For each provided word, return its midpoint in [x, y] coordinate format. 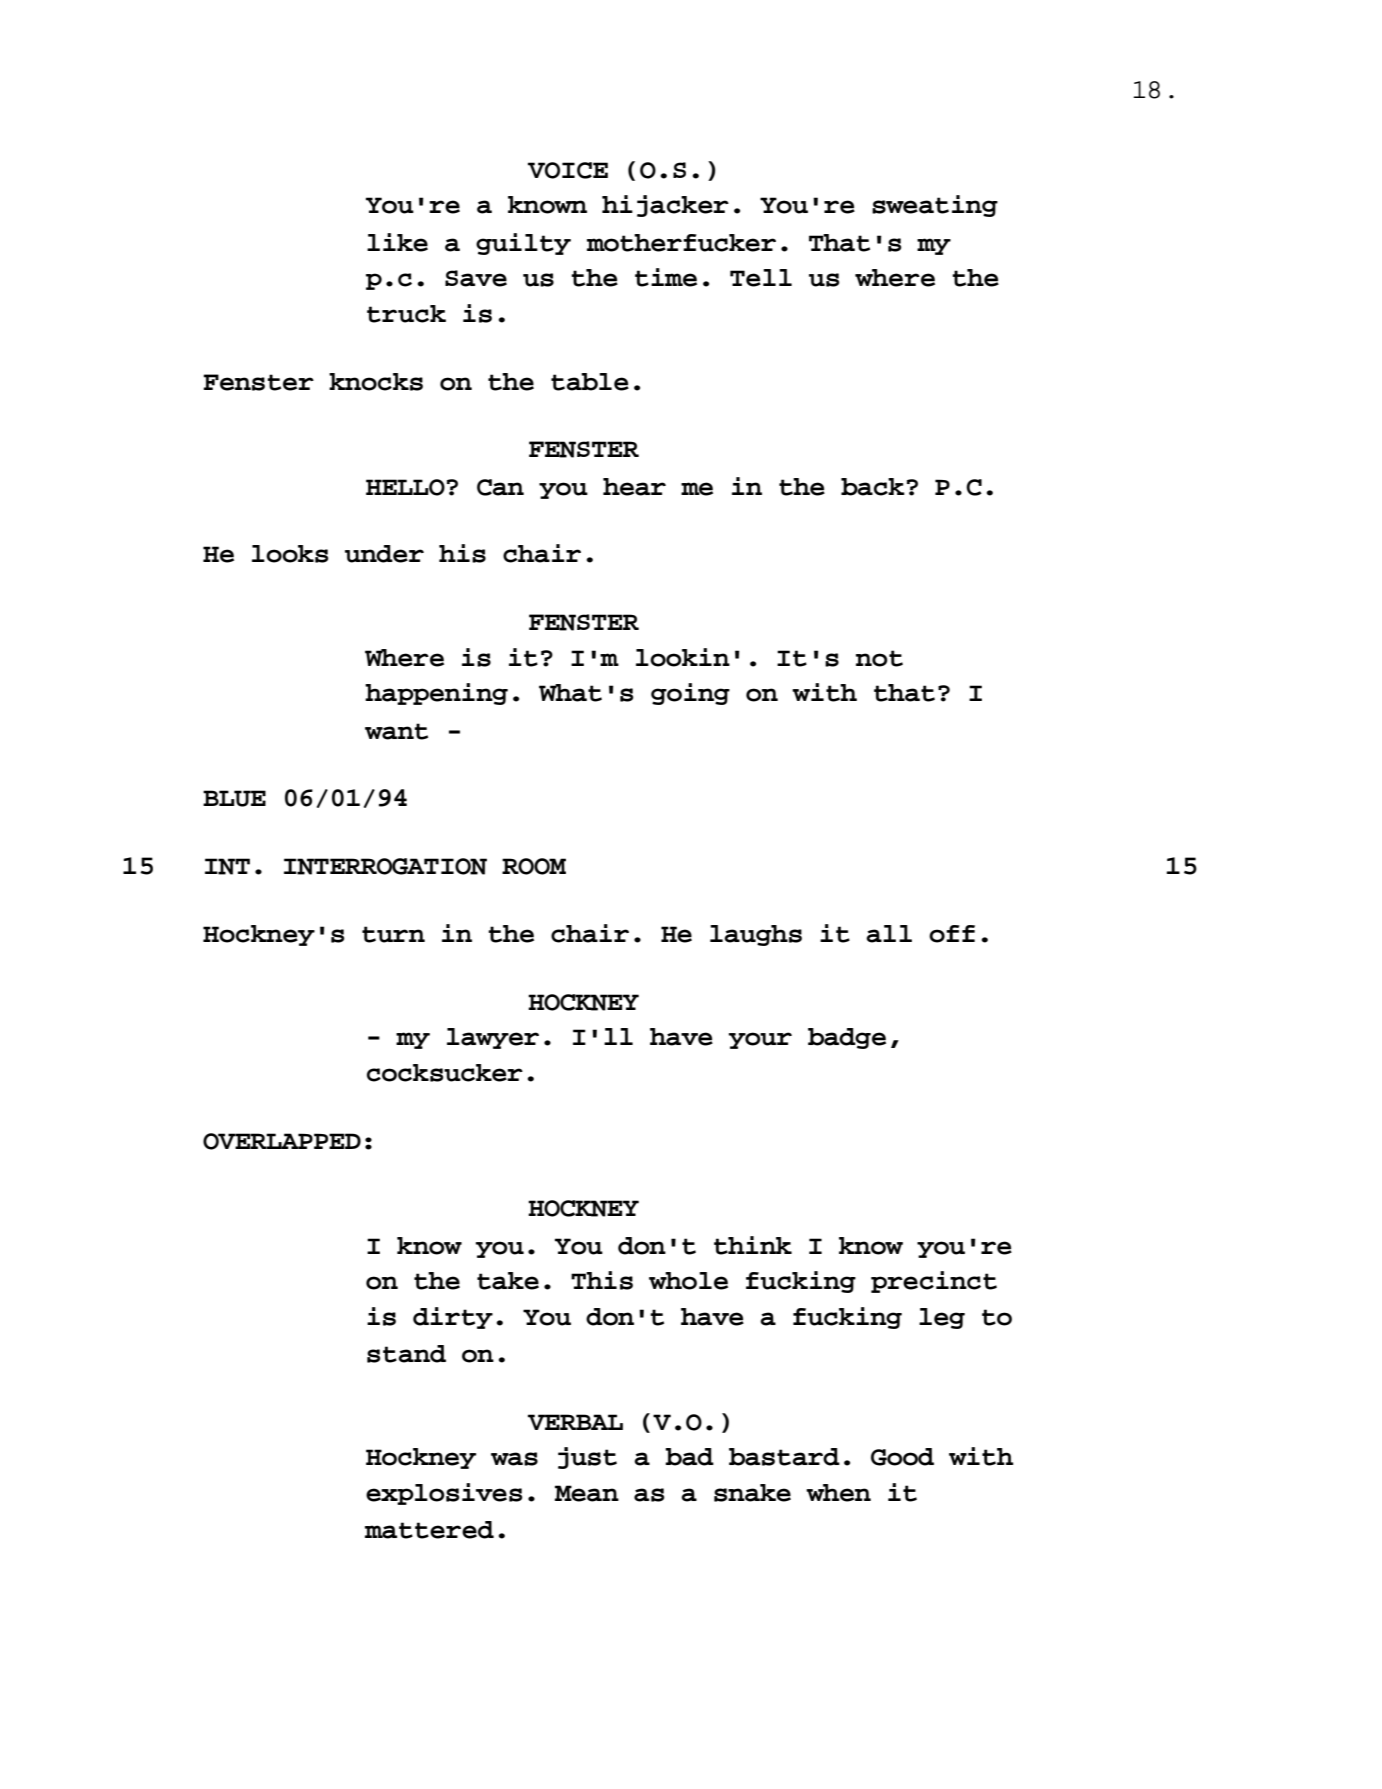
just [587, 1458]
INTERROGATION [385, 866]
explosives [444, 1494]
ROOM [534, 866]
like [397, 242]
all [889, 934]
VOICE [568, 170]
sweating [935, 206]
